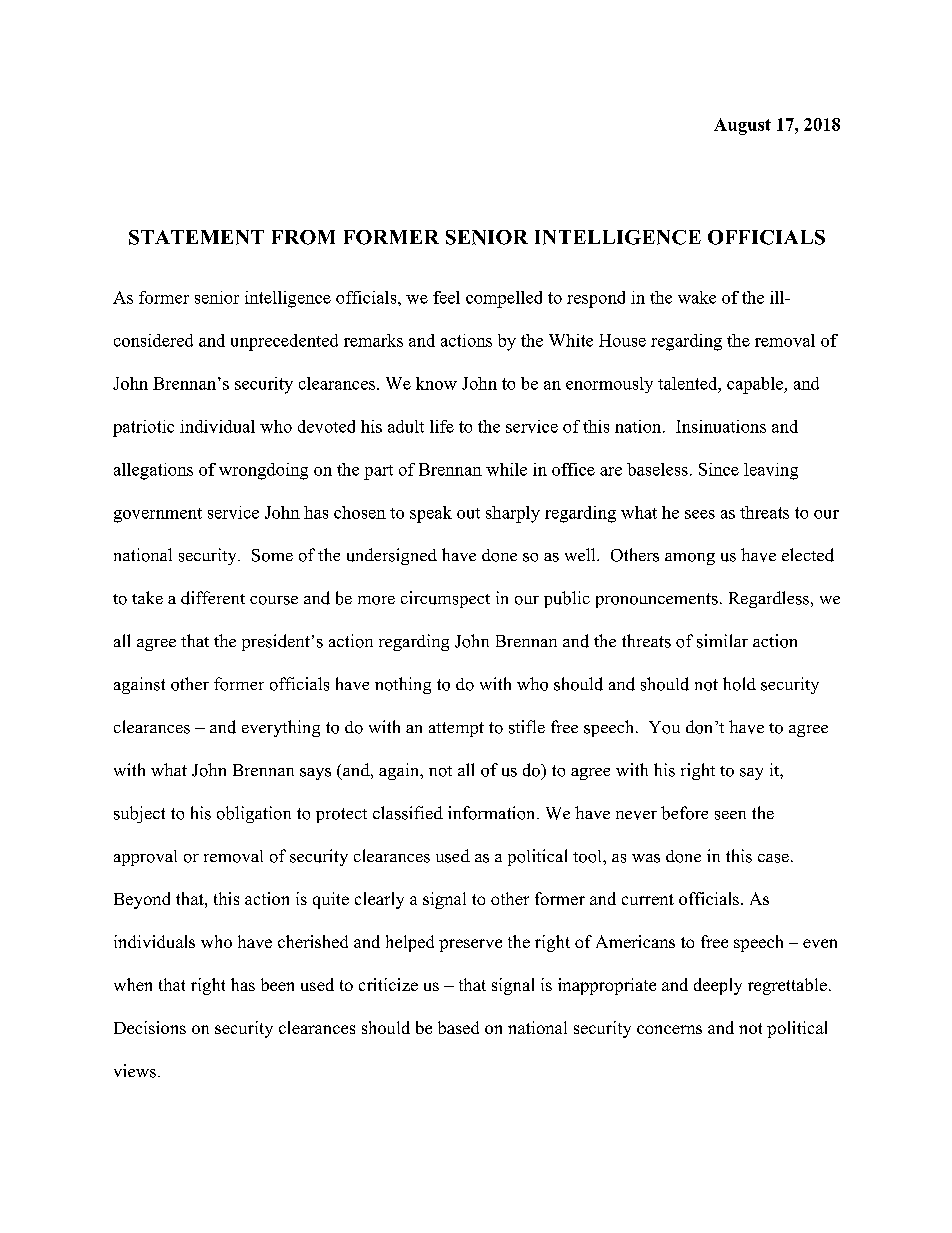 This screenshot has height=1233, width=952. Describe the element at coordinates (446, 297) in the screenshot. I see `feel` at that location.
